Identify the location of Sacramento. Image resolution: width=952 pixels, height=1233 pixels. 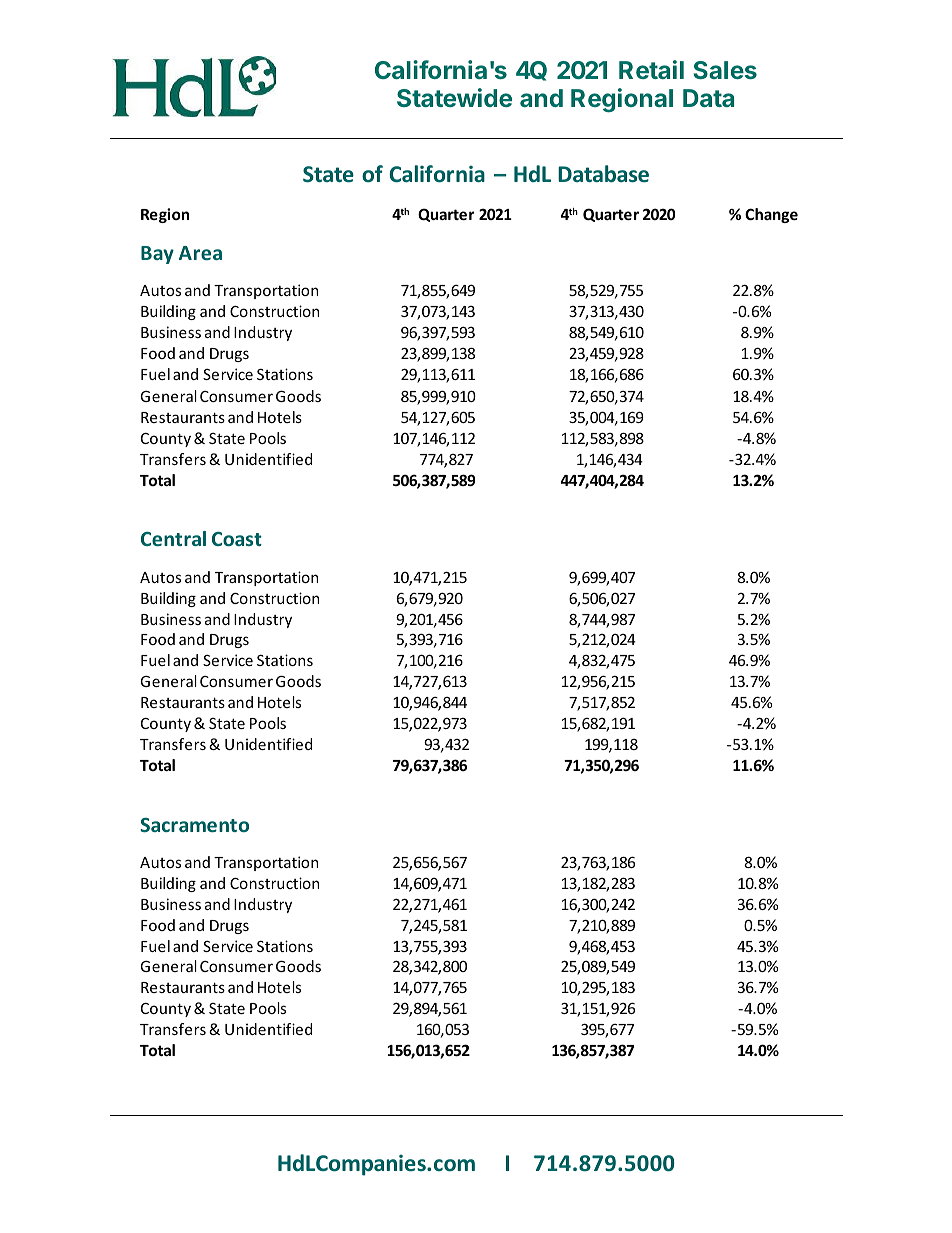
(194, 825).
